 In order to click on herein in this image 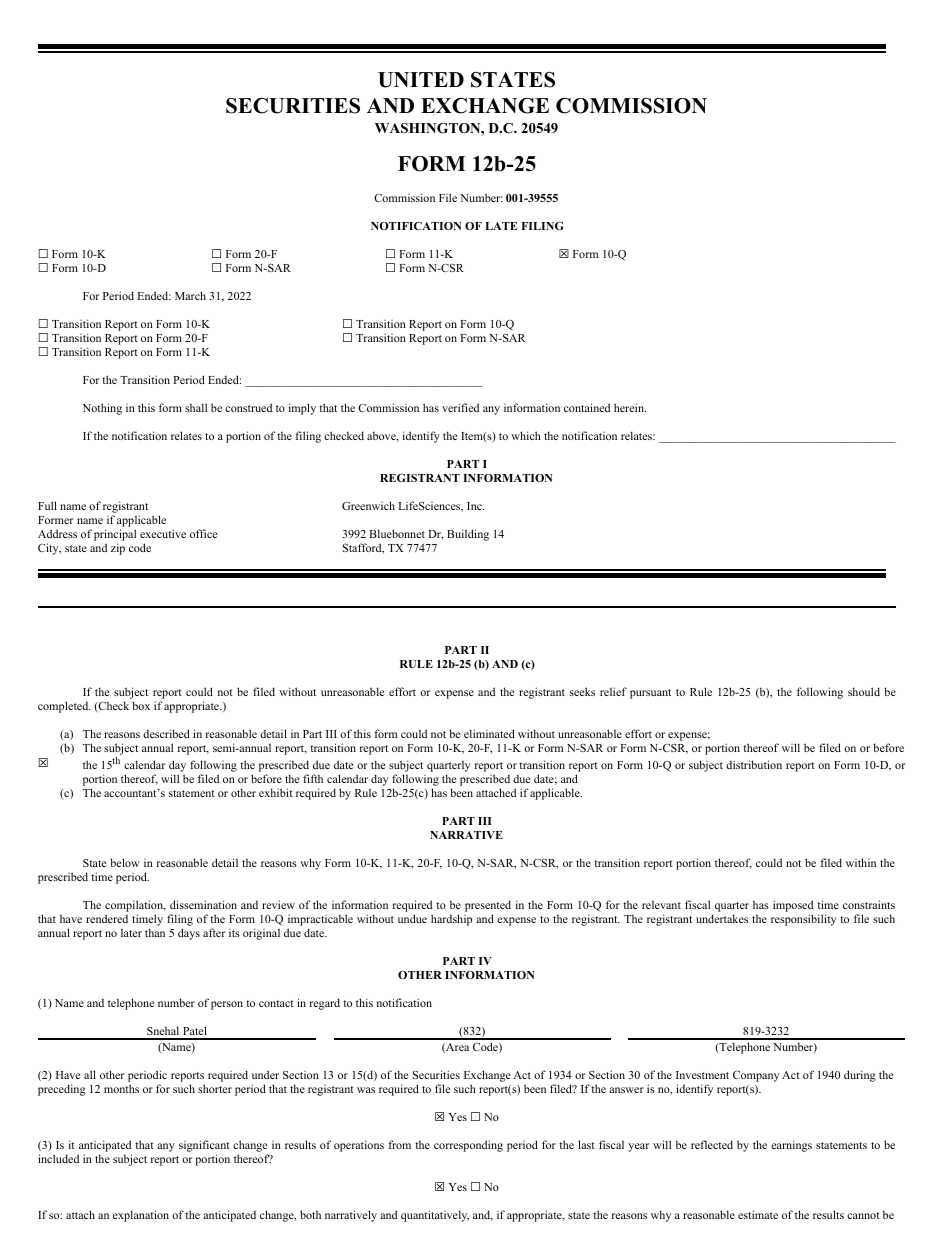, I will do `click(630, 407)`.
